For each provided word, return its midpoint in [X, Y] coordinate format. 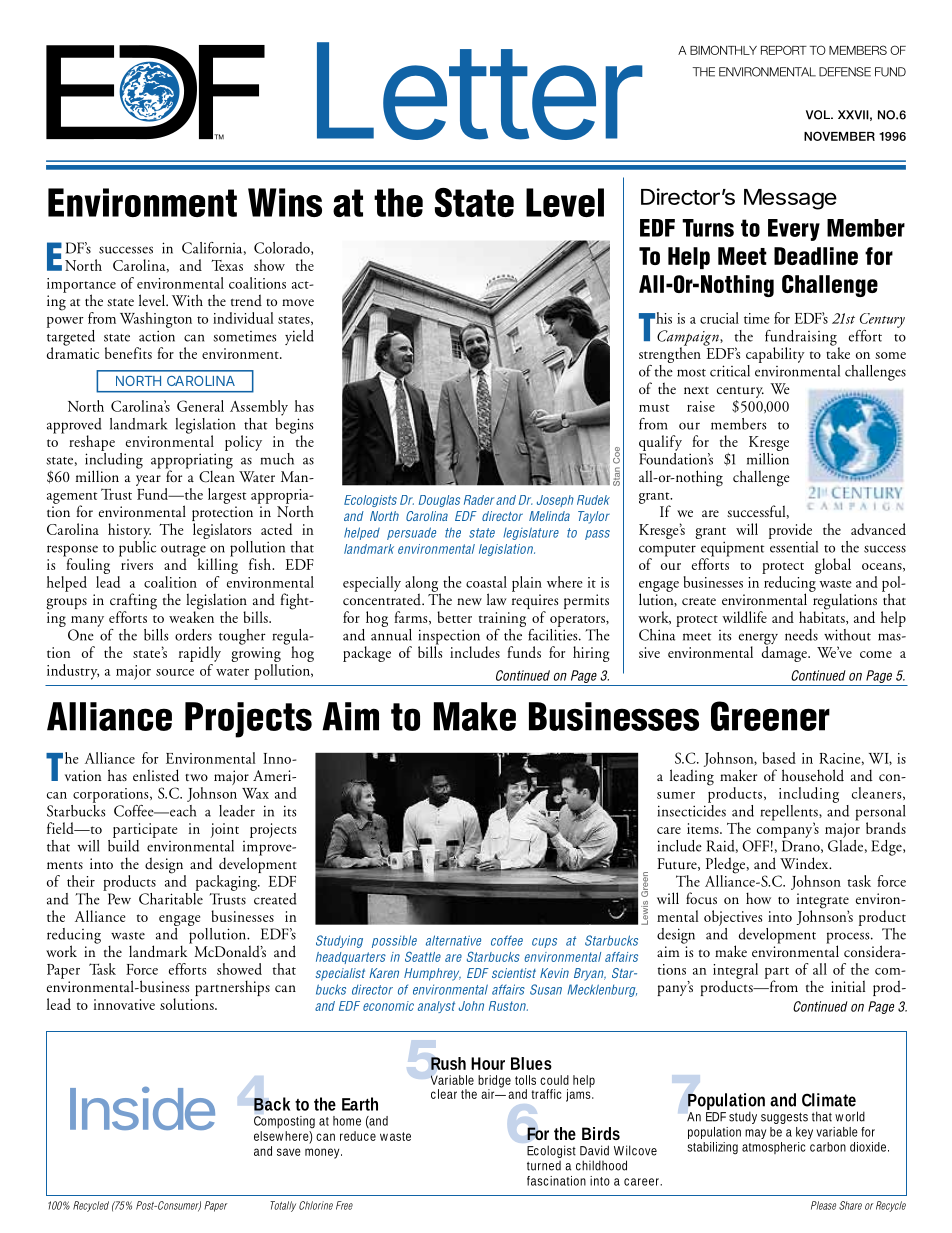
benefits [128, 353]
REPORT [784, 50]
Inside [142, 1108]
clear [444, 1094]
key [804, 1133]
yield [299, 337]
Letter [479, 91]
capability [775, 355]
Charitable [171, 897]
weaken [191, 616]
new [469, 601]
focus [701, 898]
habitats [823, 617]
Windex [805, 863]
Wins [285, 202]
